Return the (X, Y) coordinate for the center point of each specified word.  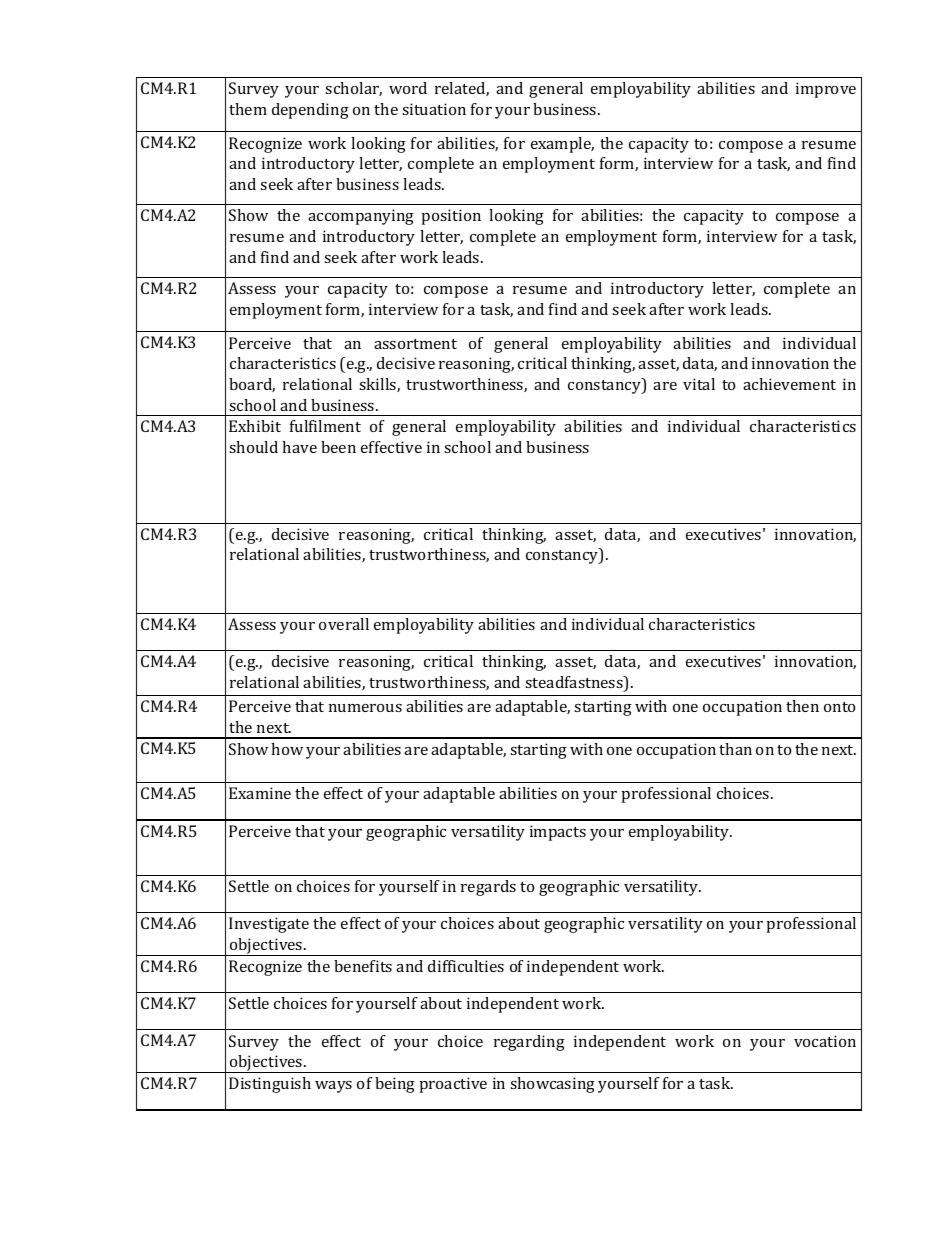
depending (310, 111)
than (735, 749)
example (562, 145)
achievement (789, 384)
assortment (415, 344)
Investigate (269, 925)
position (451, 217)
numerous (365, 708)
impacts (558, 833)
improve (826, 90)
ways (333, 1087)
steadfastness (575, 683)
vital (699, 384)
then (802, 706)
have (299, 447)
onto (839, 707)
